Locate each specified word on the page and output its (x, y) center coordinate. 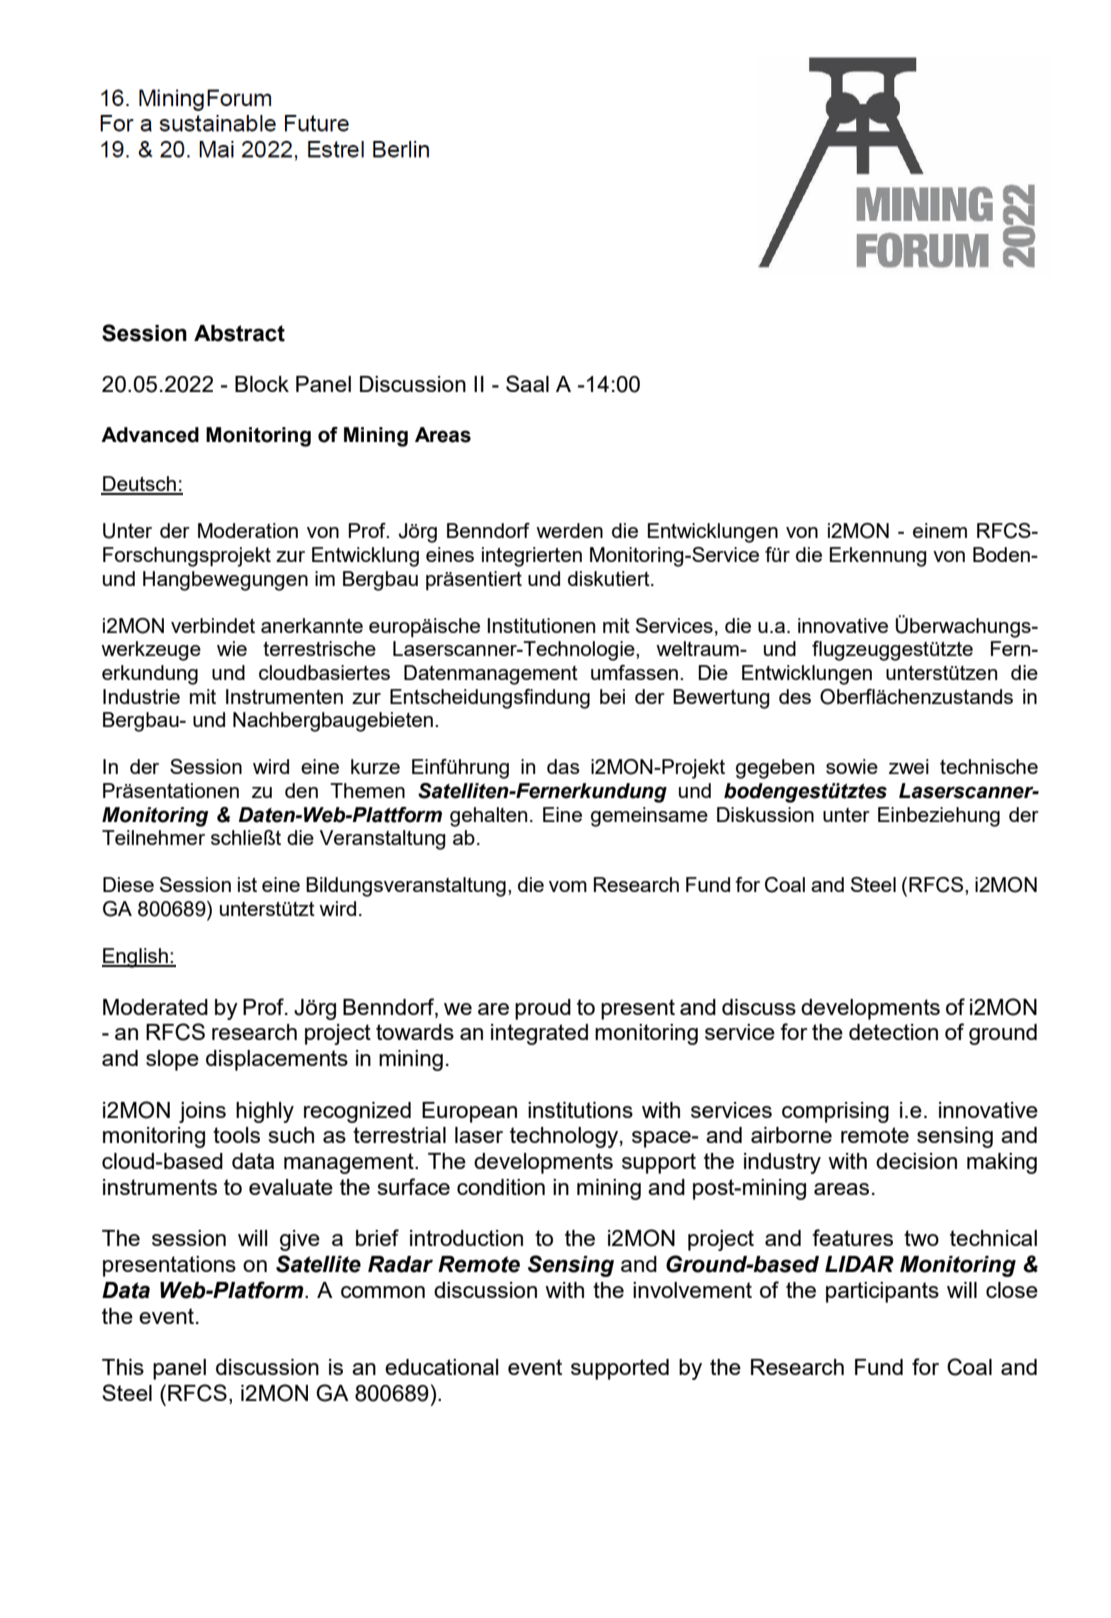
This (123, 1367)
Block (262, 384)
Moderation (248, 530)
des (795, 696)
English (136, 958)
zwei (909, 766)
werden (569, 530)
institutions (580, 1110)
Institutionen (541, 625)
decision (916, 1161)
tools (236, 1135)
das (563, 766)
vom (568, 886)
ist (247, 884)
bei (612, 696)
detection (893, 1032)
